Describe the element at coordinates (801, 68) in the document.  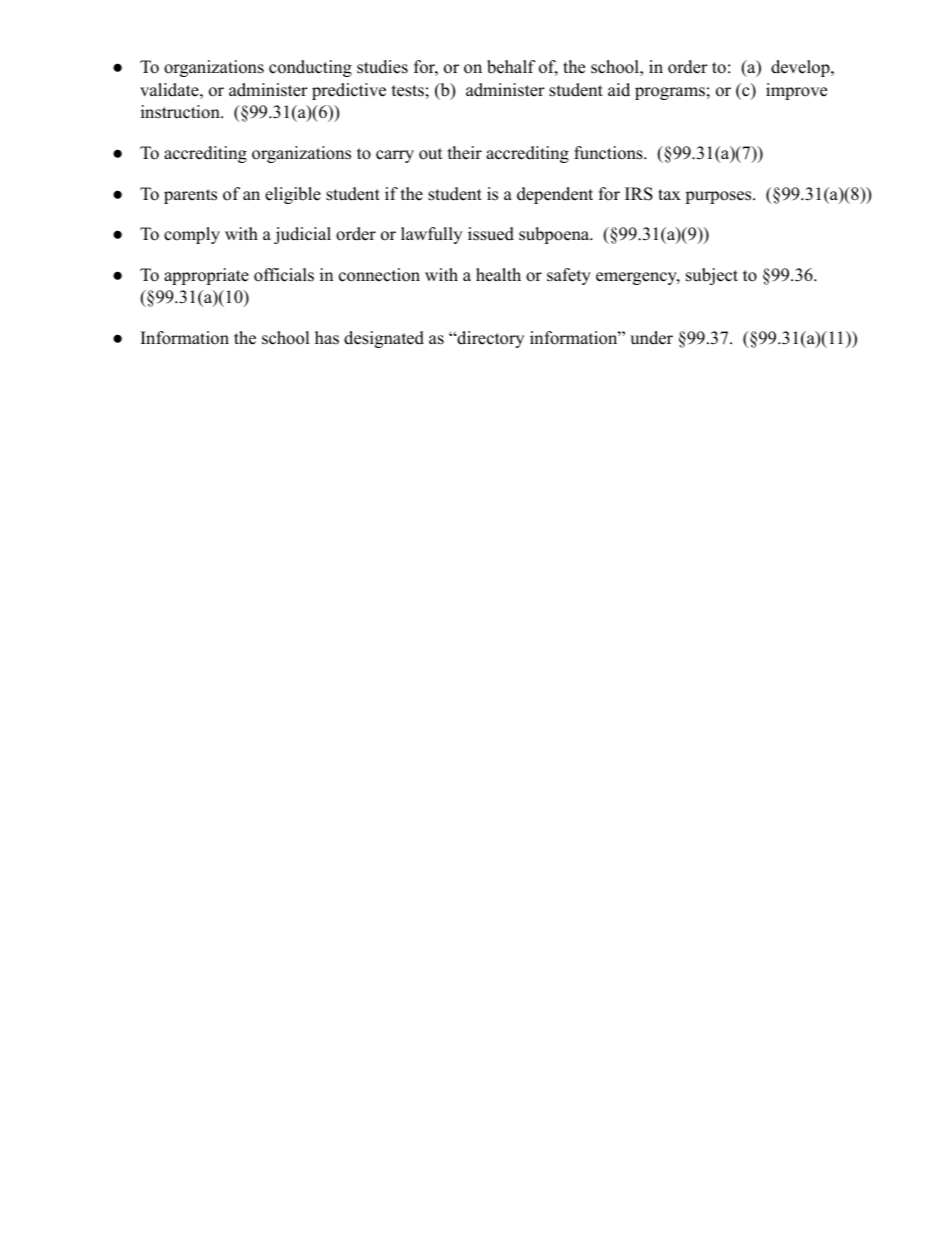
I see `develop` at that location.
